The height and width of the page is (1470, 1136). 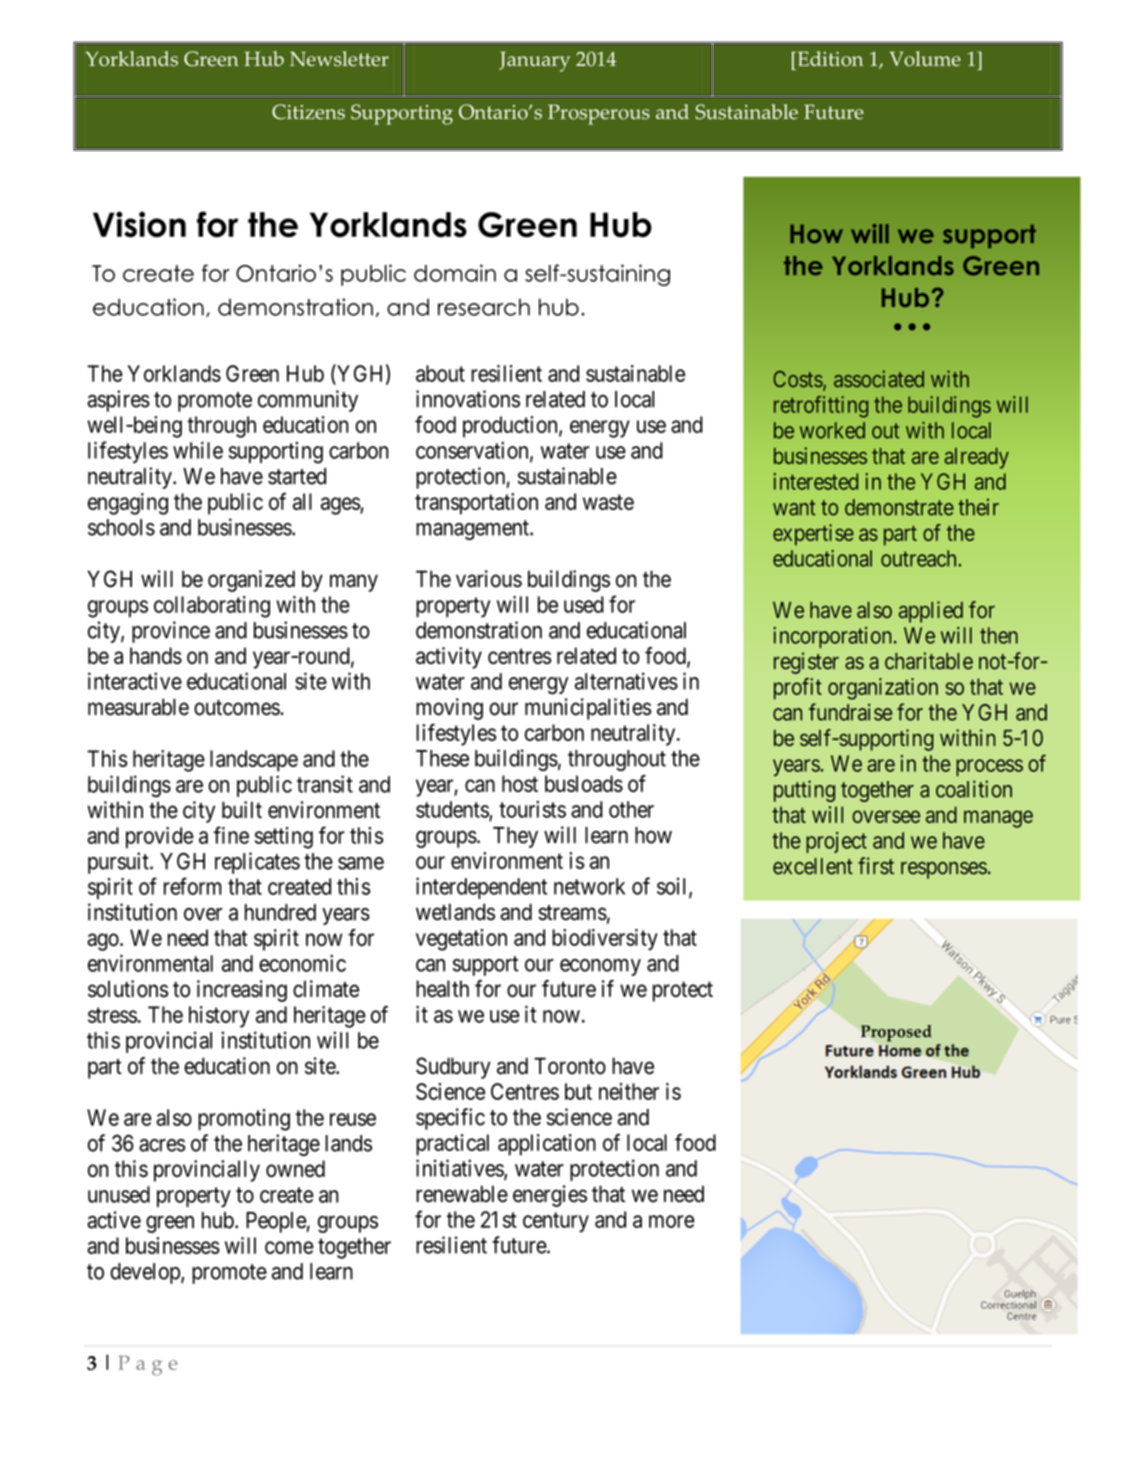 I want to click on Volume, so click(x=925, y=59).
